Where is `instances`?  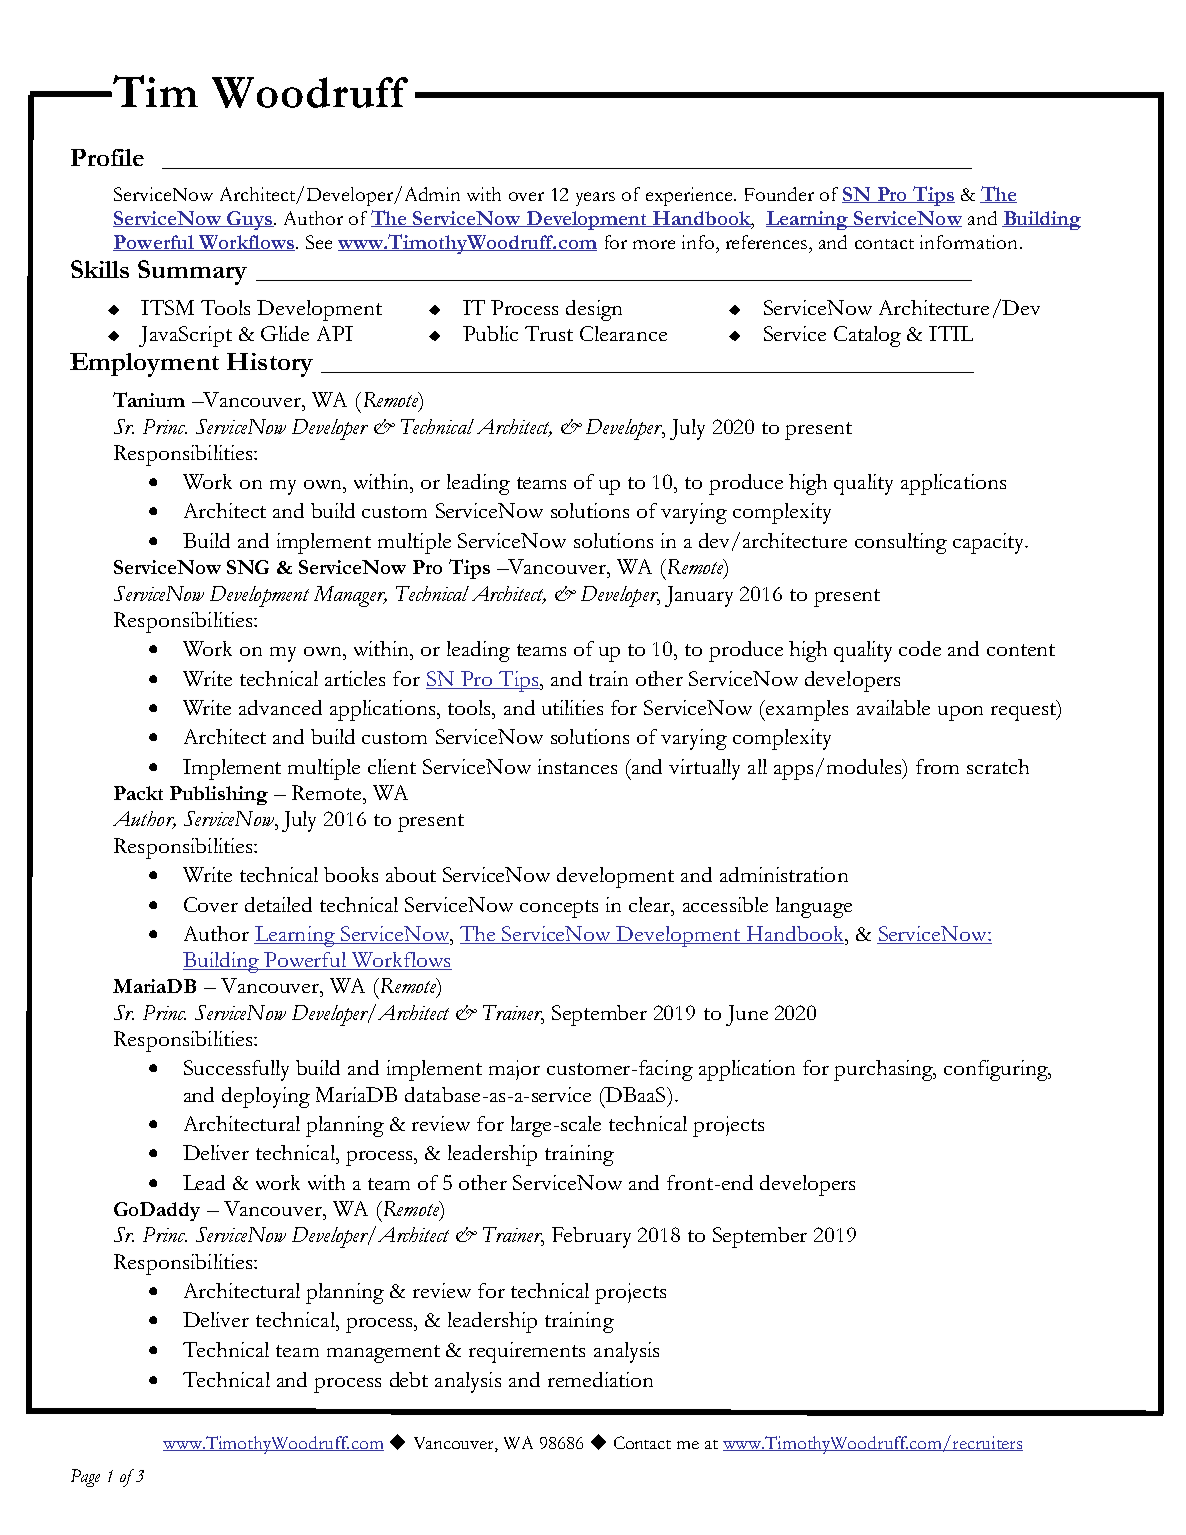 instances is located at coordinates (577, 766).
